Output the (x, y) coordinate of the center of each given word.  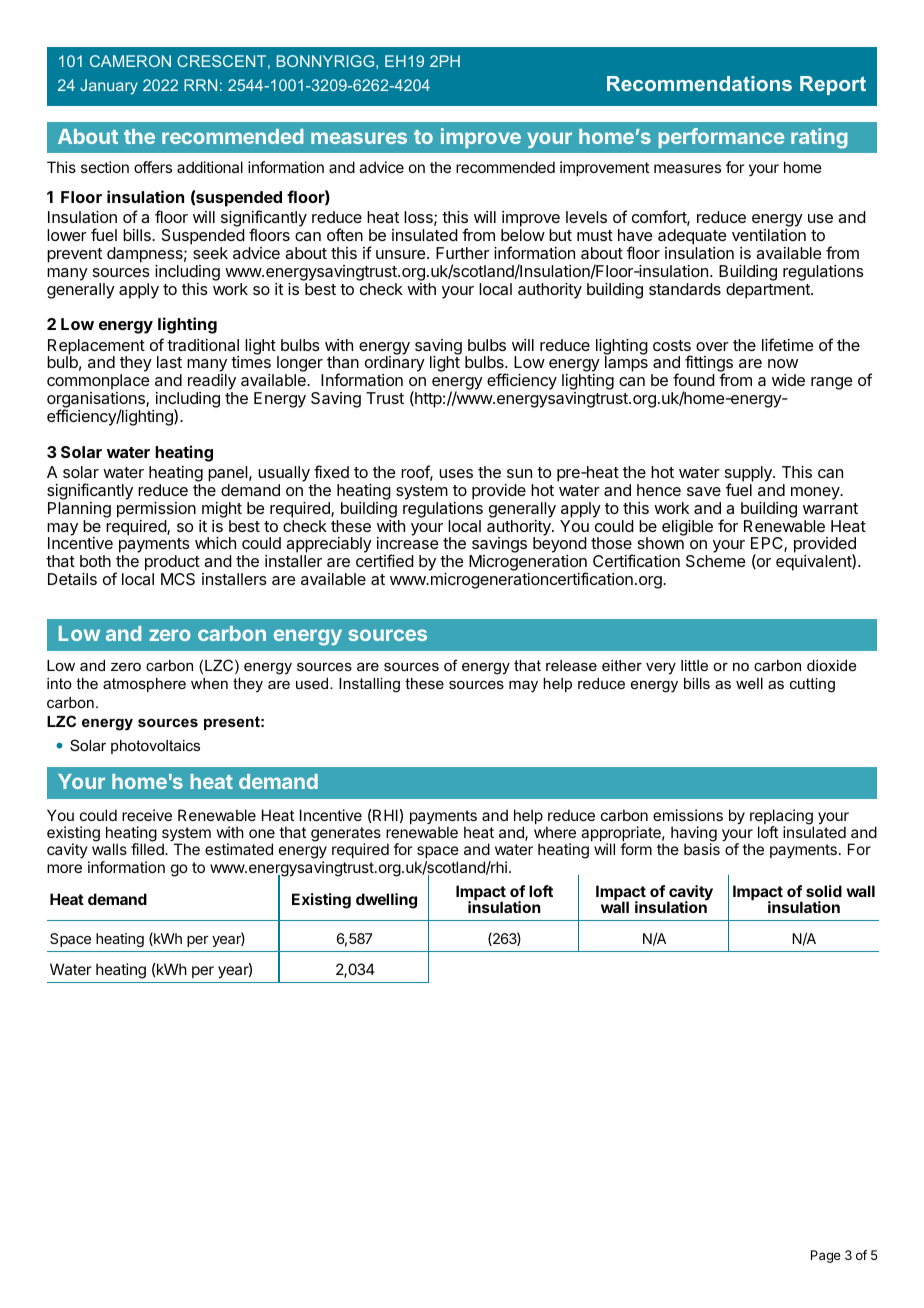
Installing (369, 685)
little (694, 665)
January (109, 87)
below (523, 235)
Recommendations (699, 83)
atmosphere (144, 685)
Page (826, 1256)
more (64, 868)
